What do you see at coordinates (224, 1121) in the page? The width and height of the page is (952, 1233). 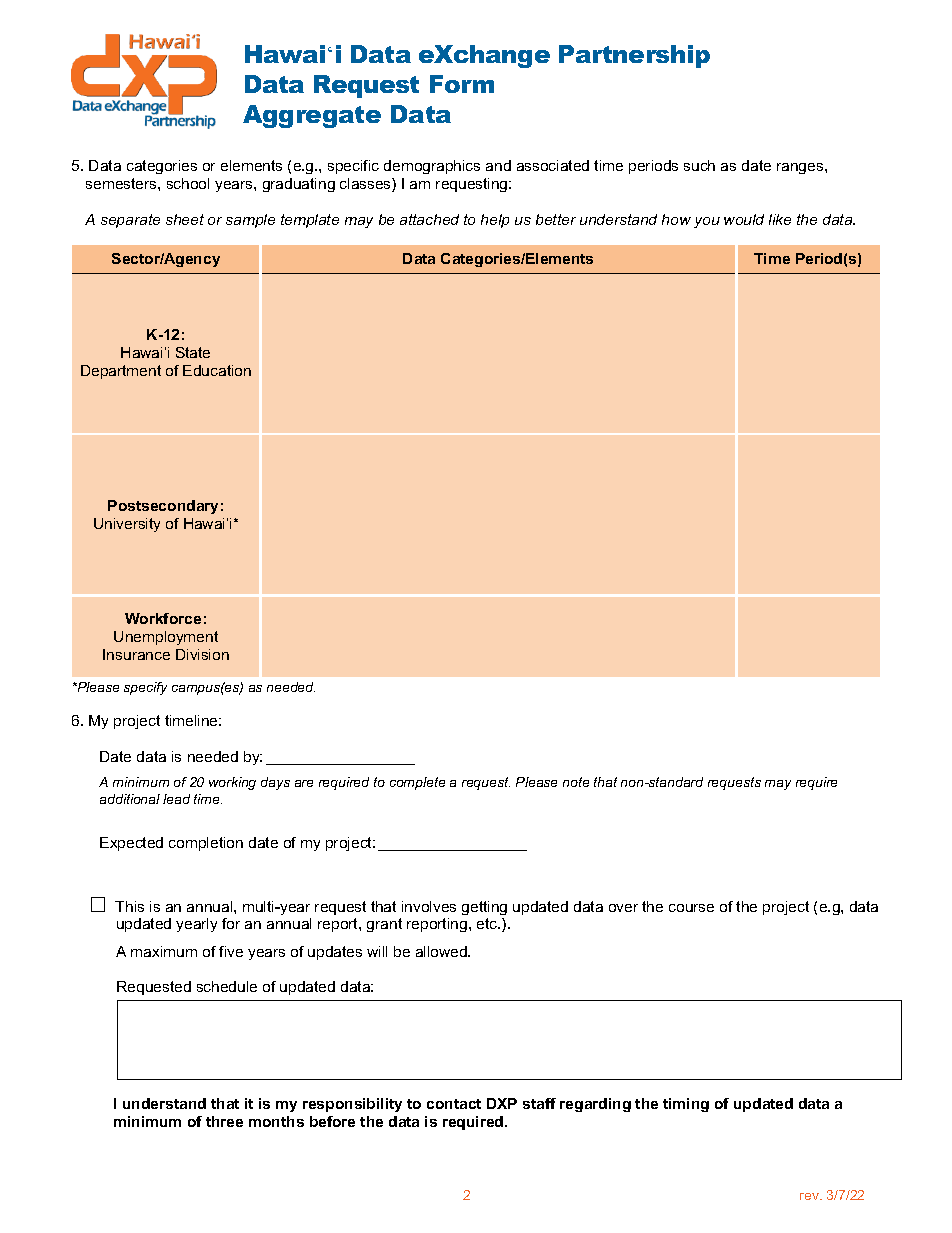 I see `three` at bounding box center [224, 1121].
